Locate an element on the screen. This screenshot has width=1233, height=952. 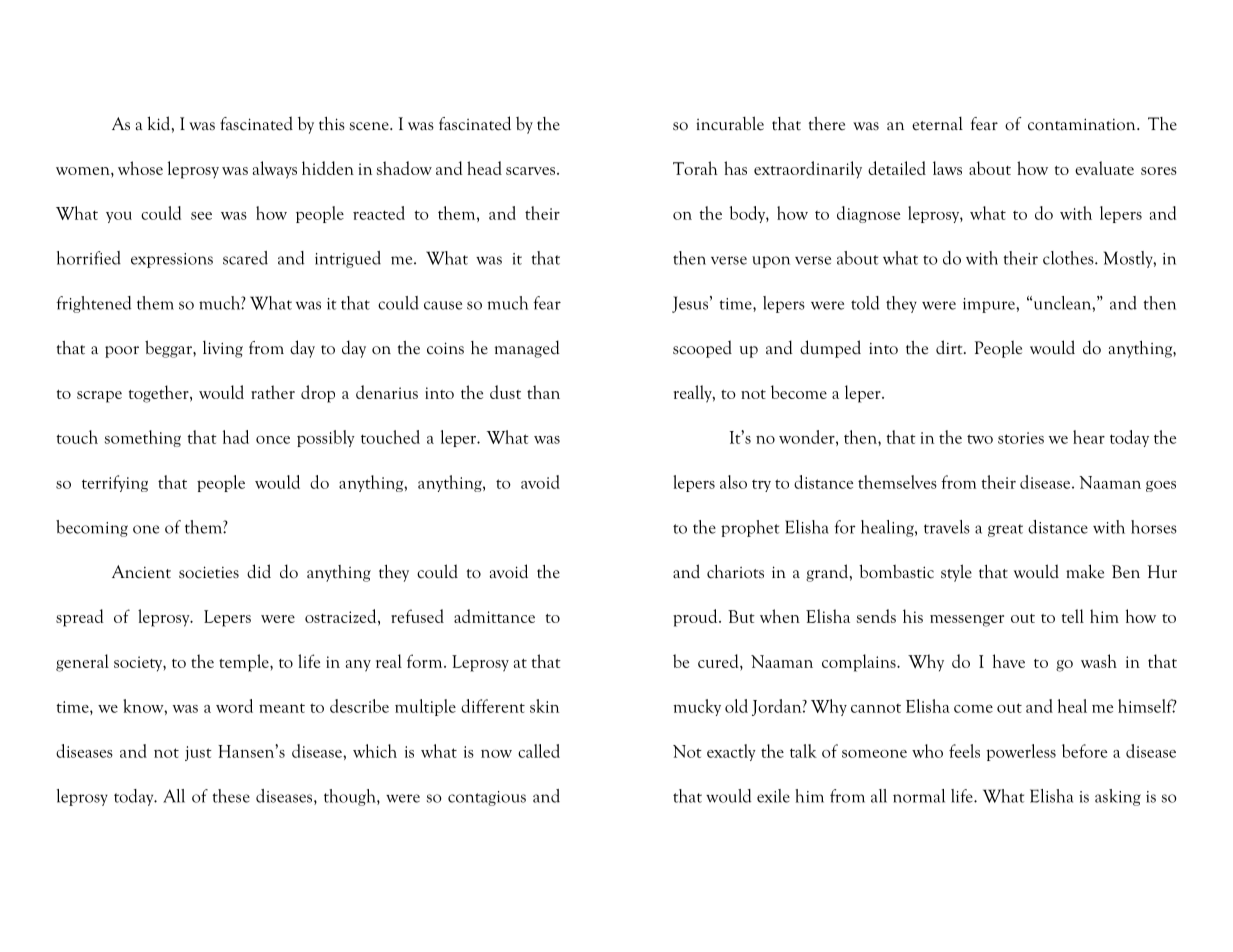
make is located at coordinates (1085, 571).
